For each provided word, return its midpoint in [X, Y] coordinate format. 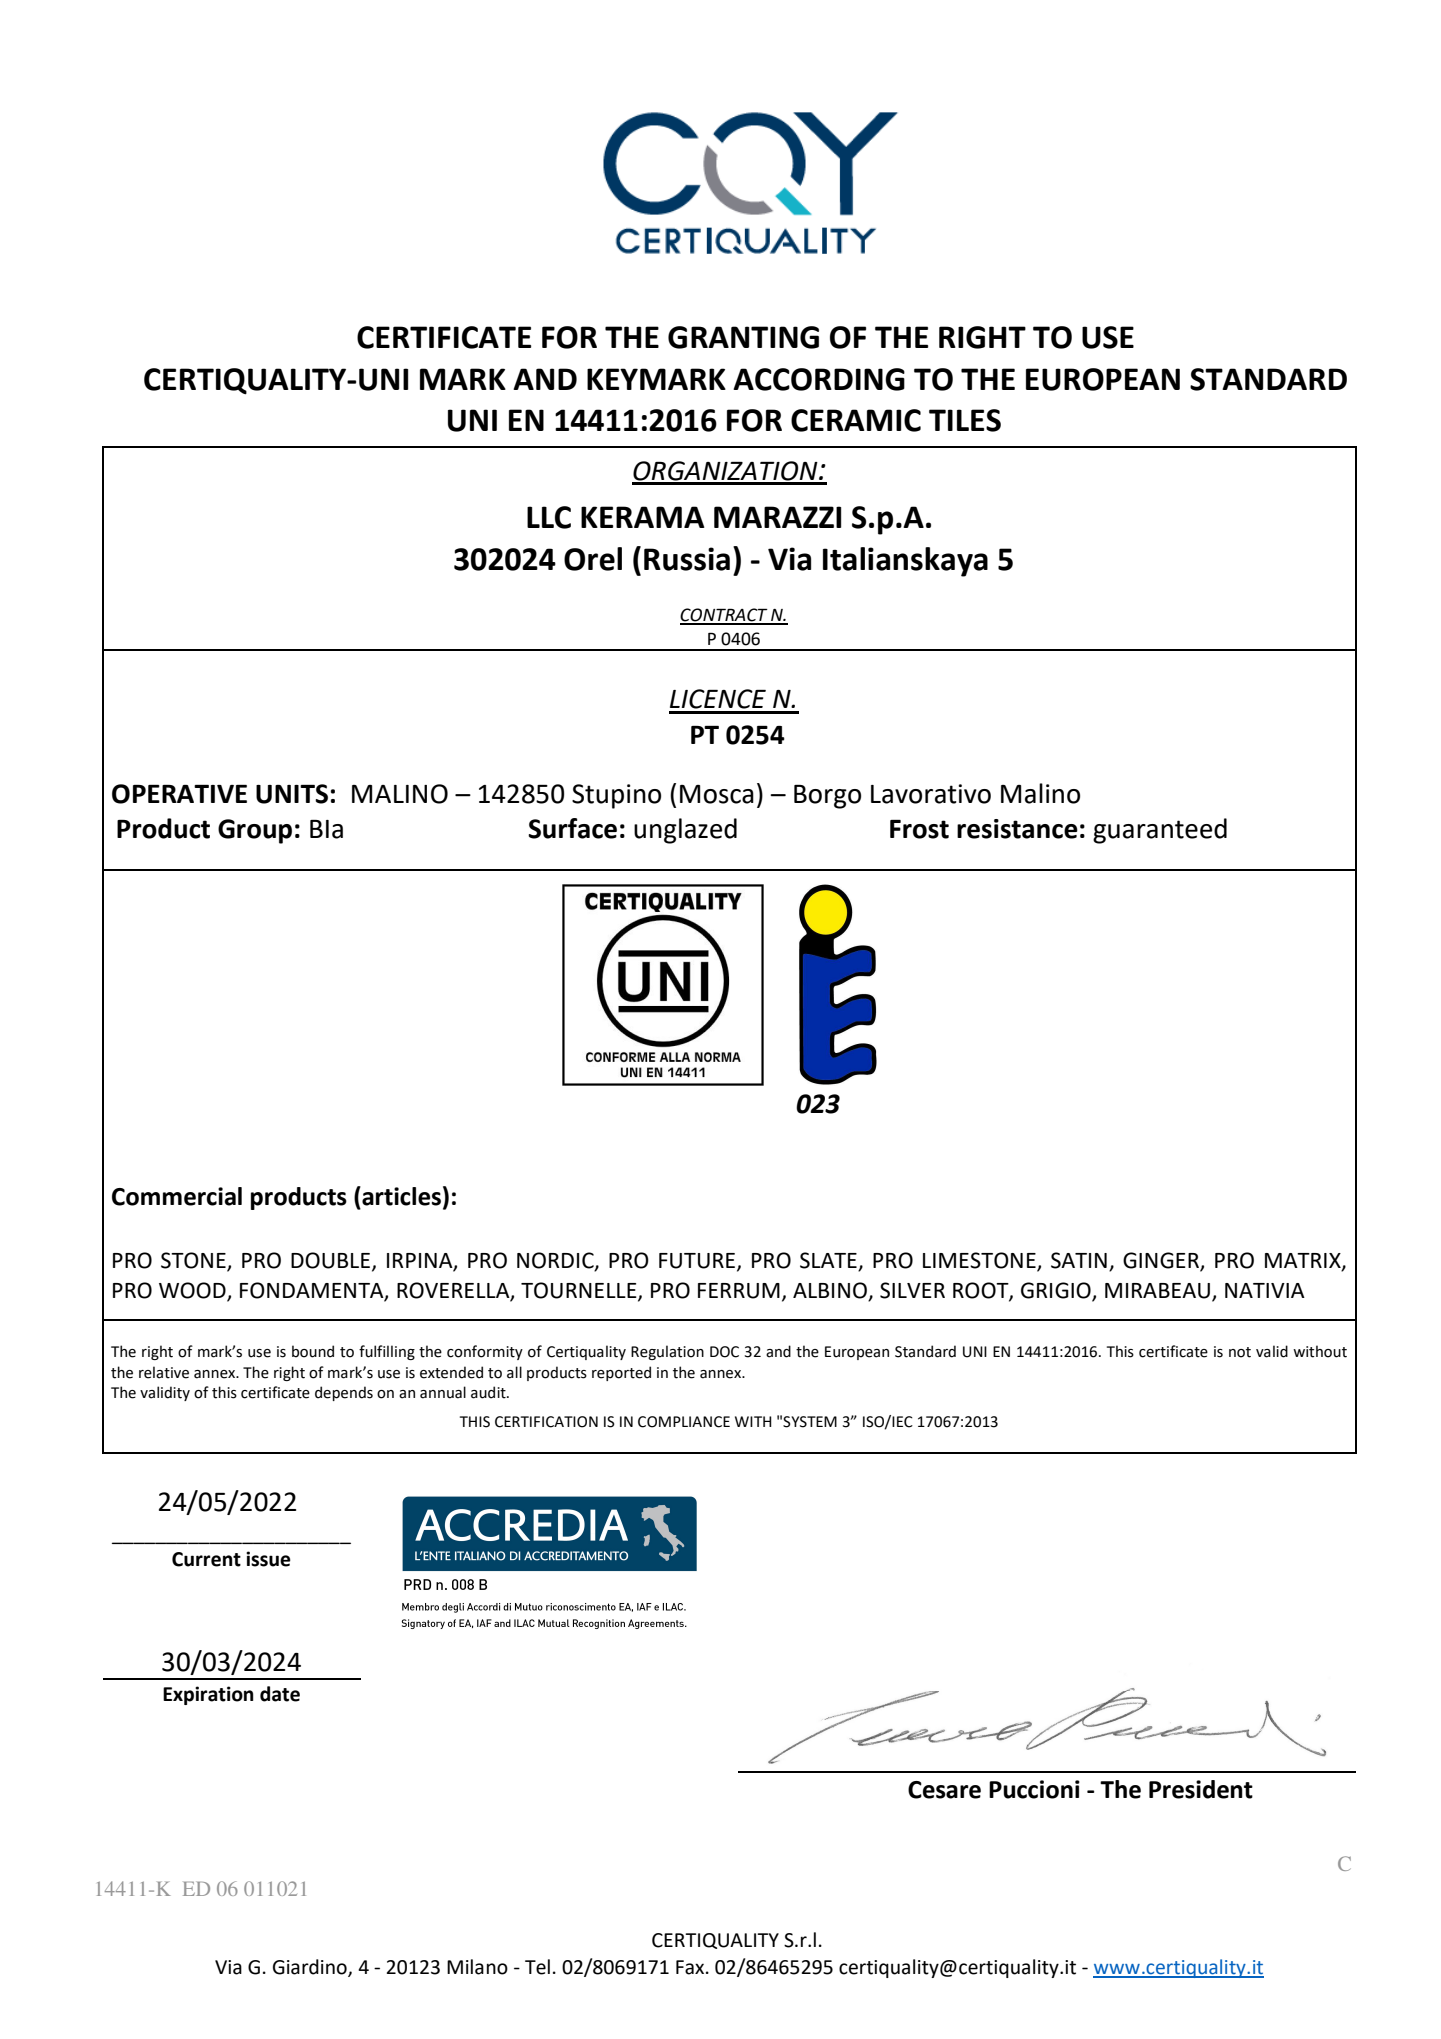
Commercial [177, 1196]
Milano [477, 1967]
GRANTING [743, 337]
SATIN [1079, 1260]
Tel [537, 1967]
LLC [549, 517]
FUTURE [697, 1261]
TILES [965, 420]
